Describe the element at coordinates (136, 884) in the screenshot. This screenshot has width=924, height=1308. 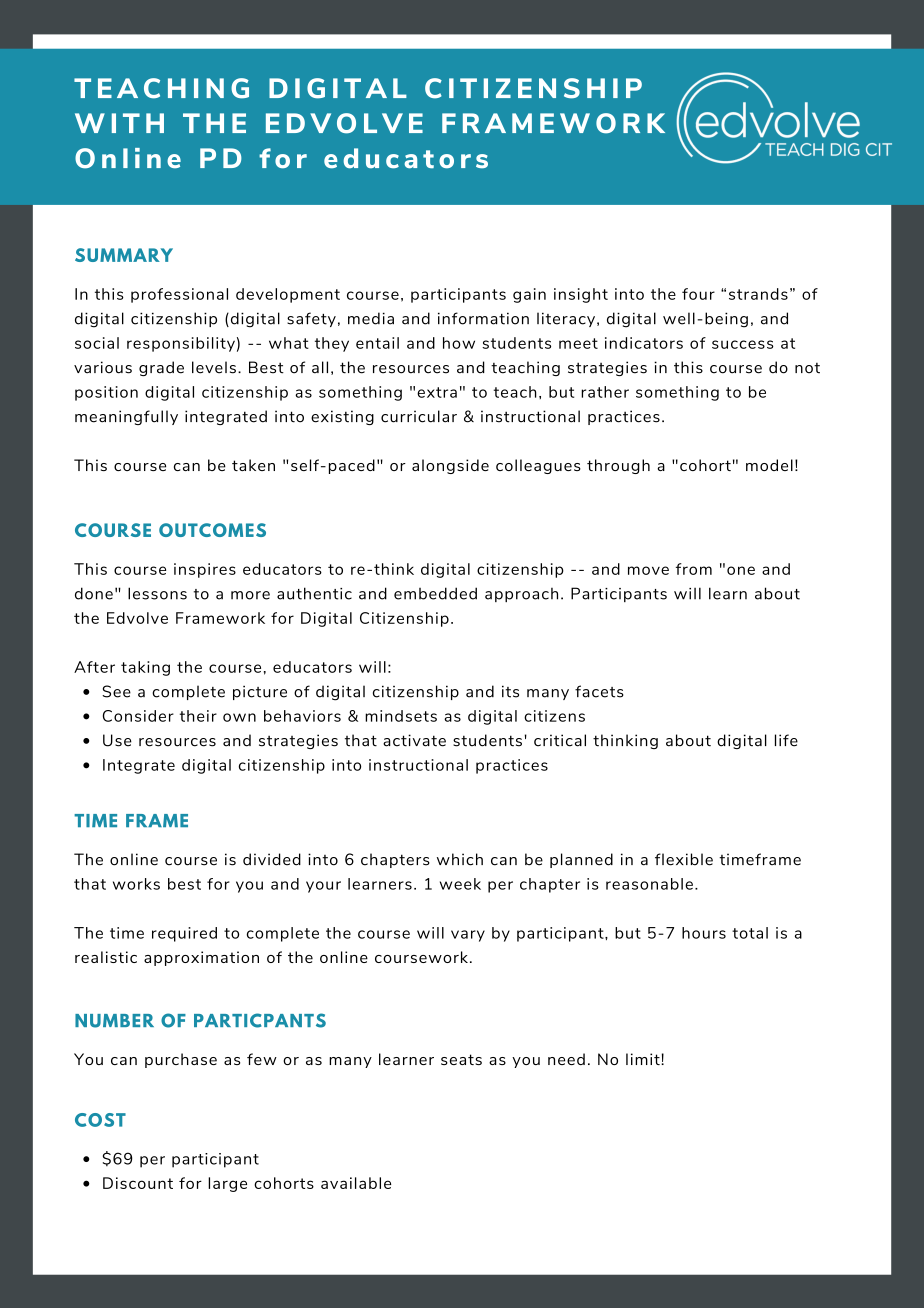
I see `works` at that location.
